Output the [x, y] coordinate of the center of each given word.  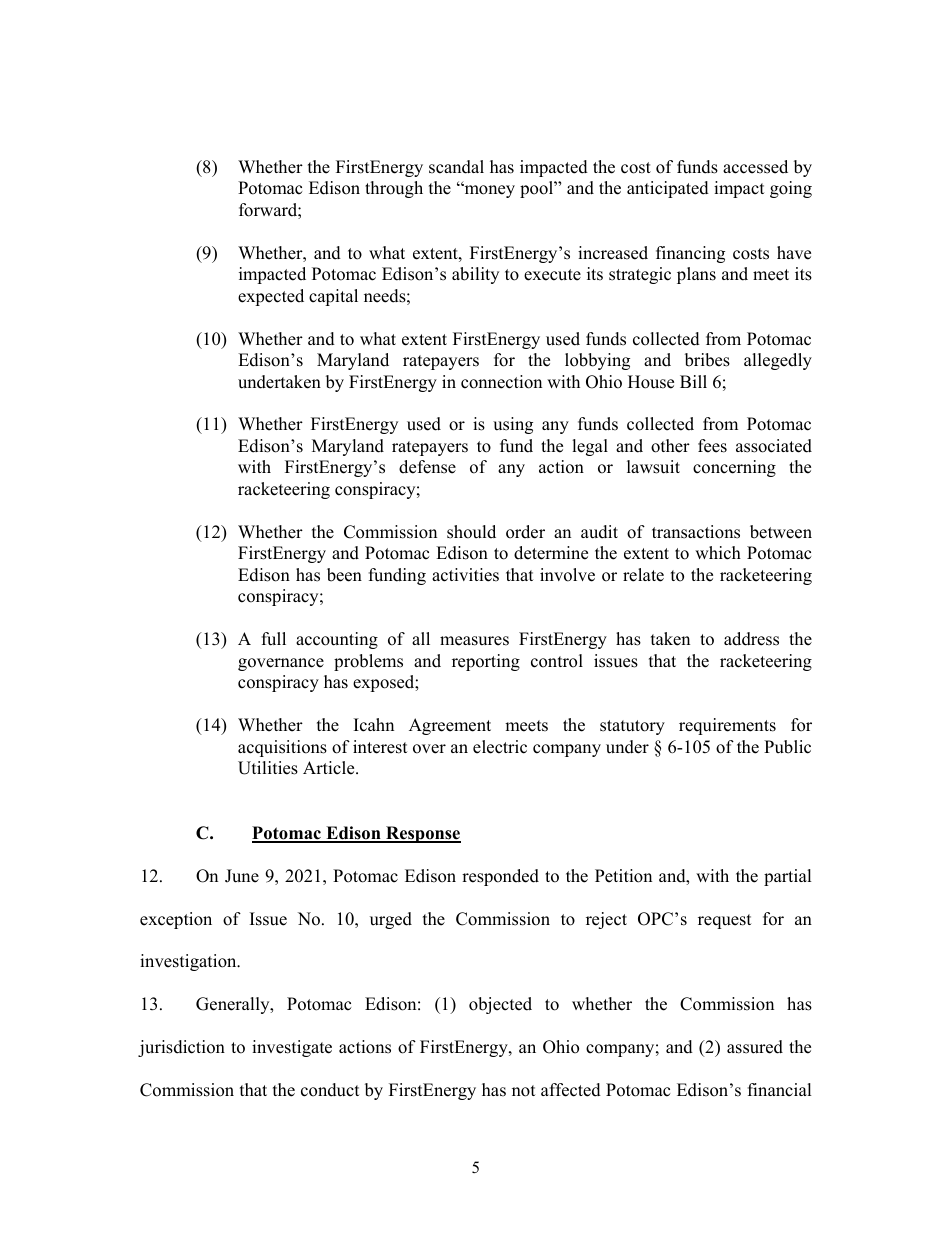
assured [755, 1047]
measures [474, 641]
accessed [755, 167]
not [524, 1091]
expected [271, 297]
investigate [292, 1048]
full [274, 639]
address [751, 639]
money [488, 191]
